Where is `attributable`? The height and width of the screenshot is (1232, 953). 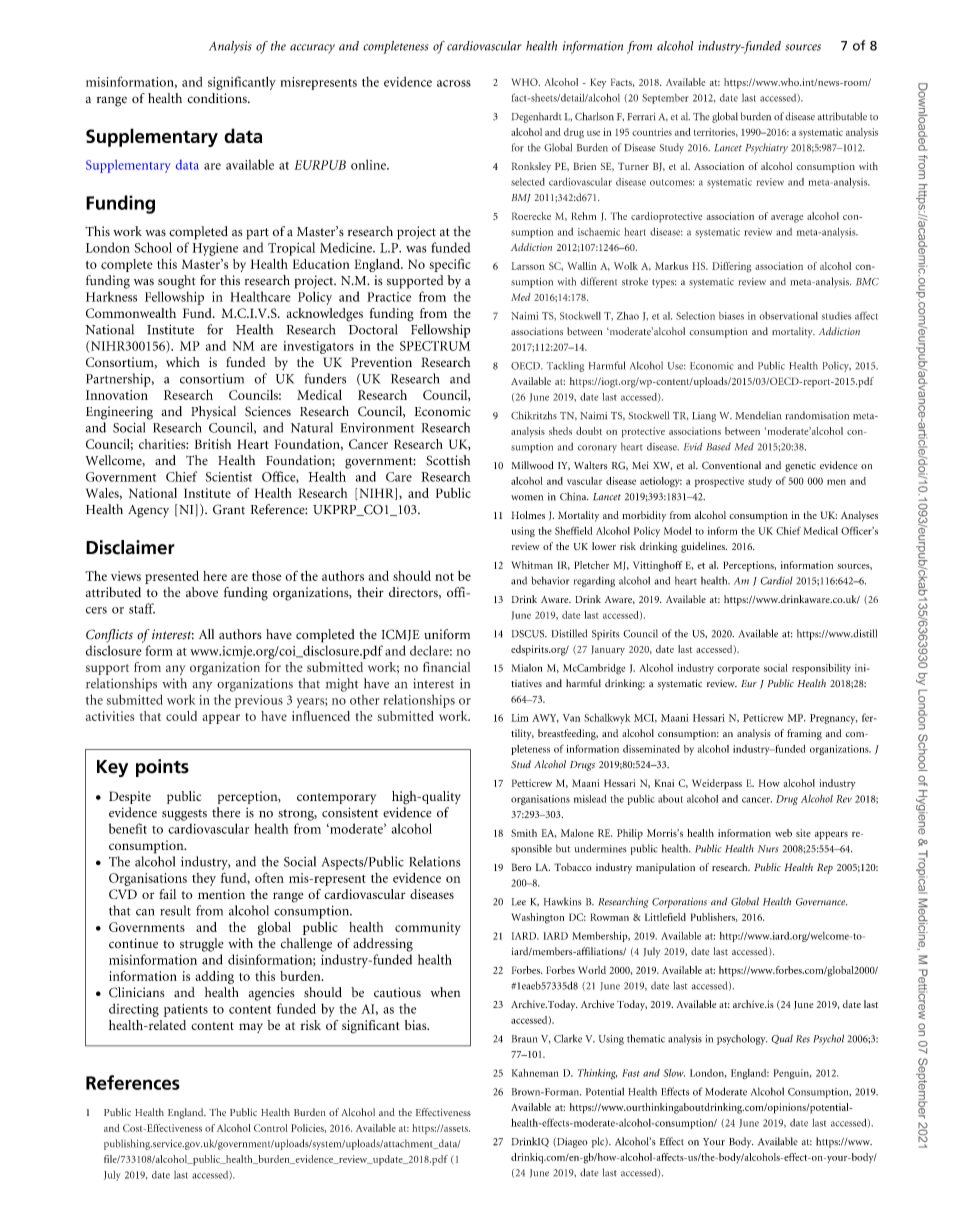 attributable is located at coordinates (842, 116).
